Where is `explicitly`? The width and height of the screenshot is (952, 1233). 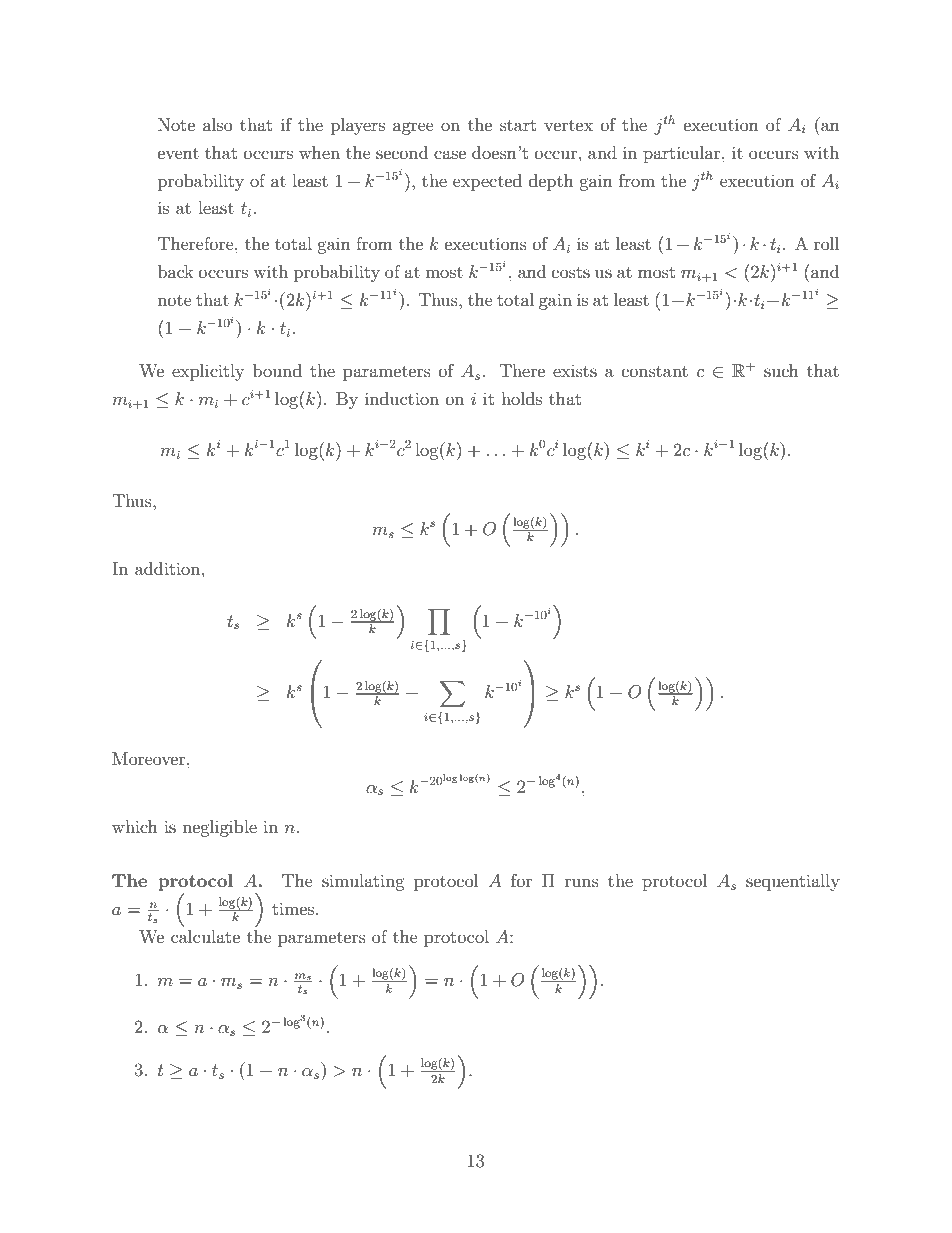
explicitly is located at coordinates (208, 372).
